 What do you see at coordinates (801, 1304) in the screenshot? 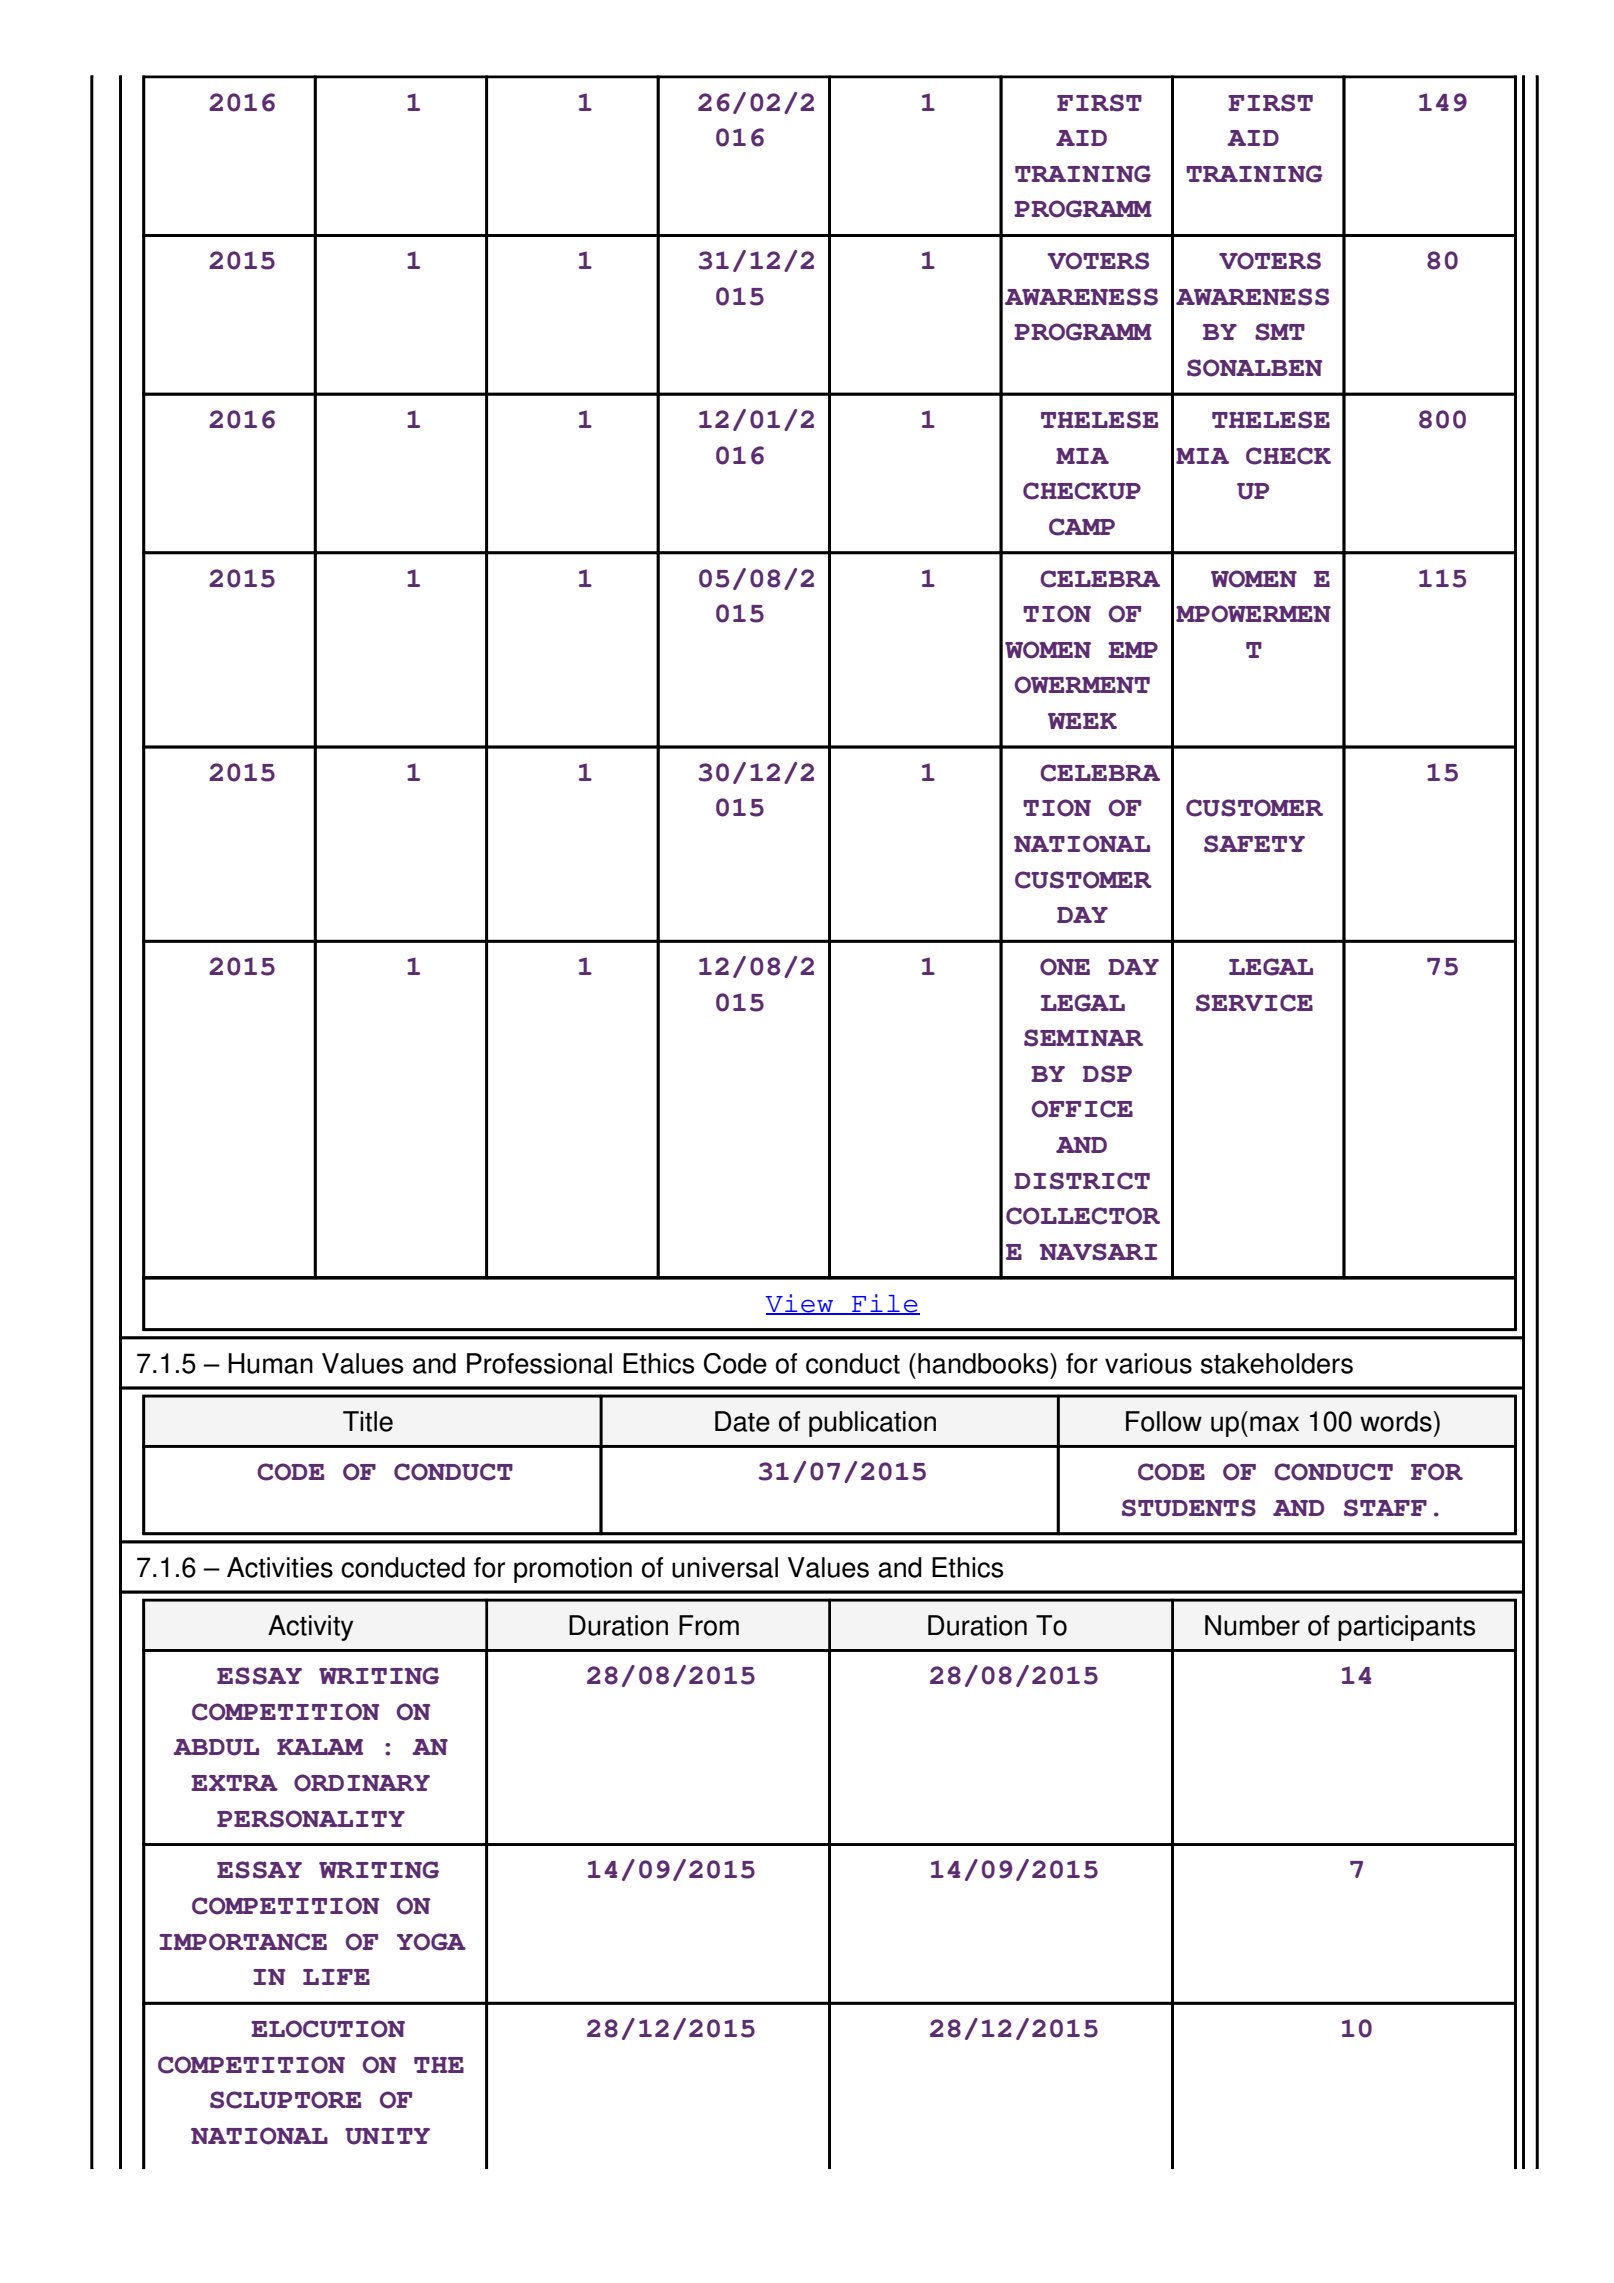
I see `View` at bounding box center [801, 1304].
